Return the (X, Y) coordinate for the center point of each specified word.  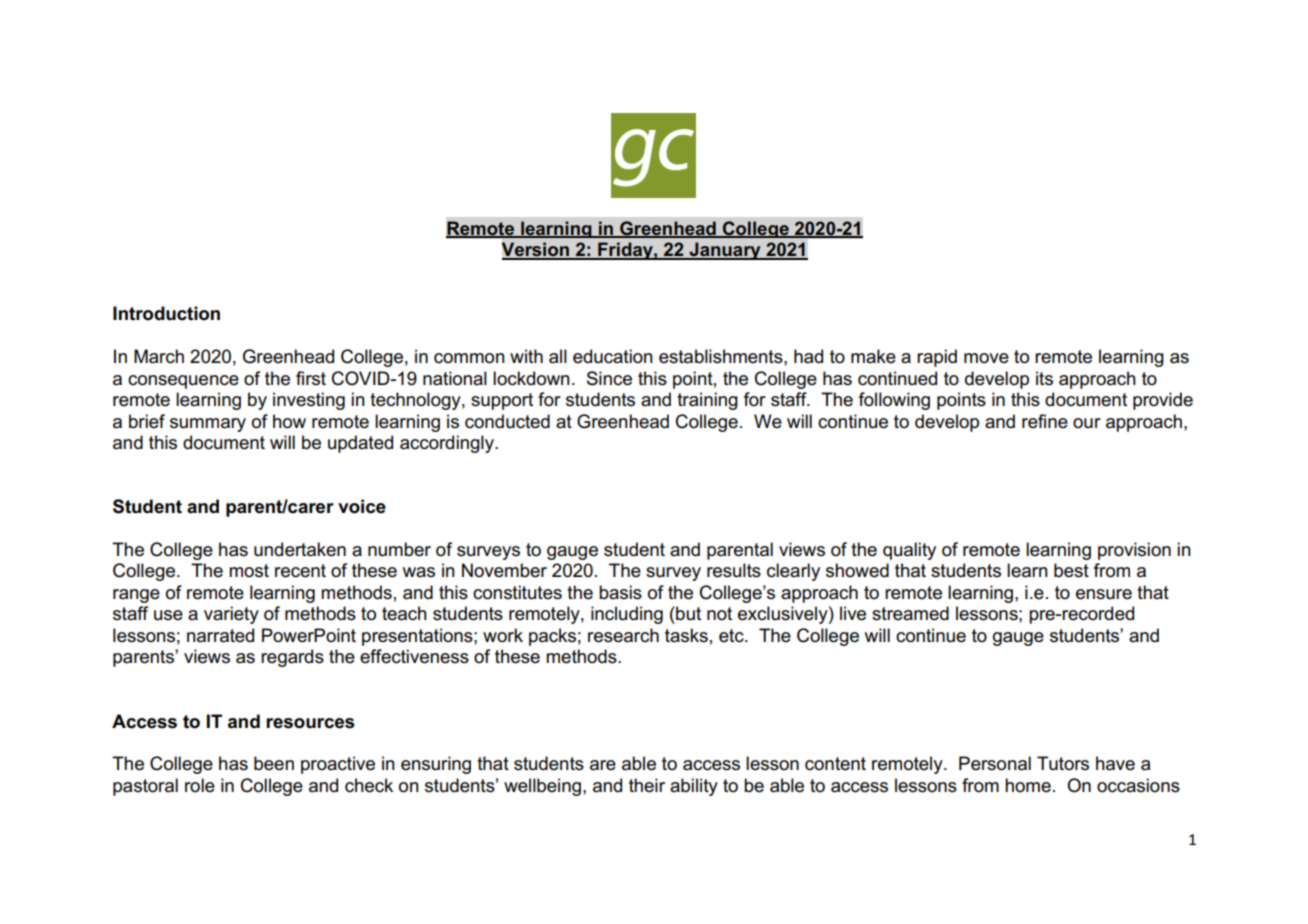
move (986, 358)
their (647, 785)
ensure (1104, 594)
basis (620, 592)
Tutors (1063, 763)
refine (1045, 421)
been (274, 763)
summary (208, 425)
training (707, 401)
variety (231, 615)
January (725, 251)
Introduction (166, 313)
